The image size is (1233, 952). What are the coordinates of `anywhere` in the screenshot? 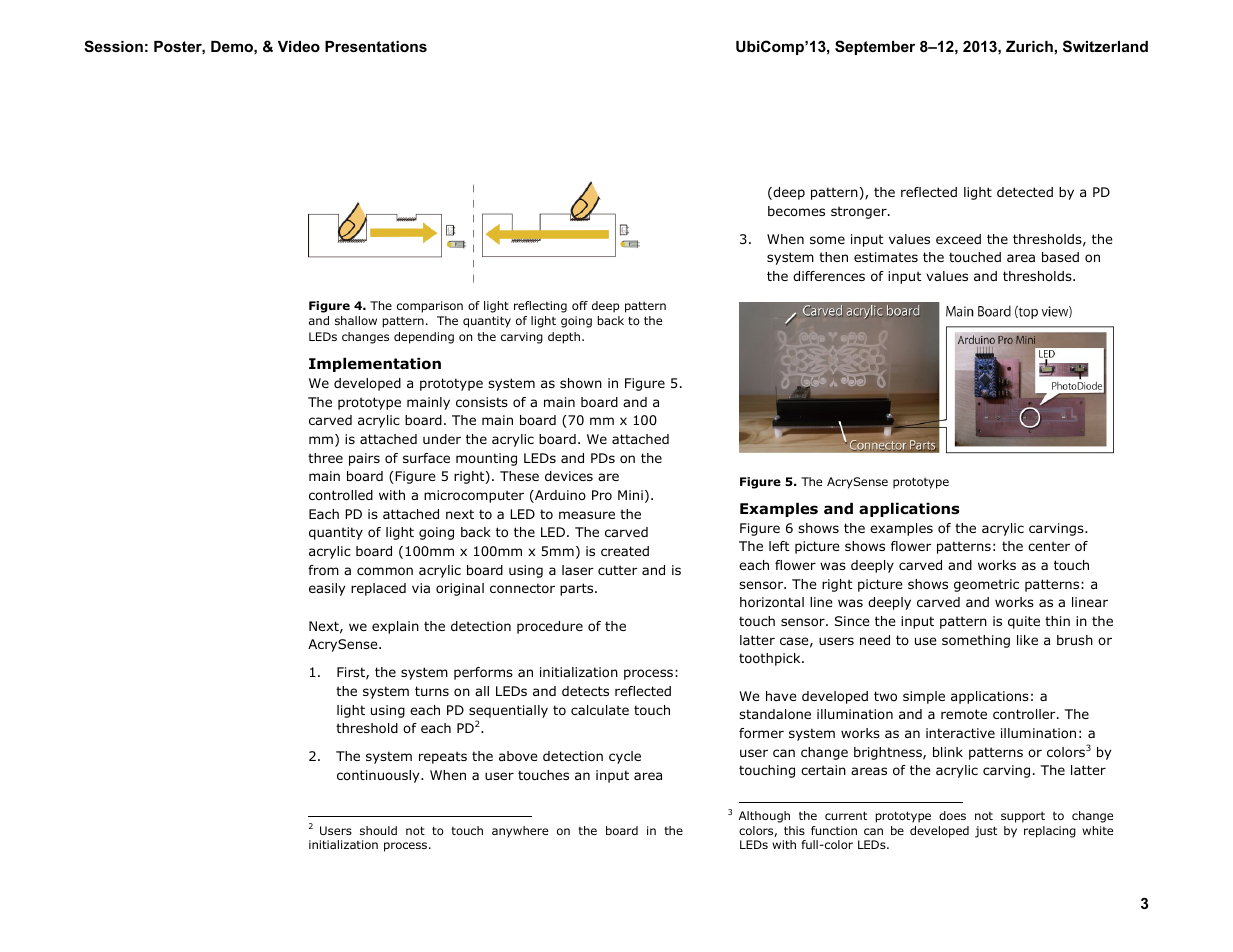 It's located at (520, 832).
